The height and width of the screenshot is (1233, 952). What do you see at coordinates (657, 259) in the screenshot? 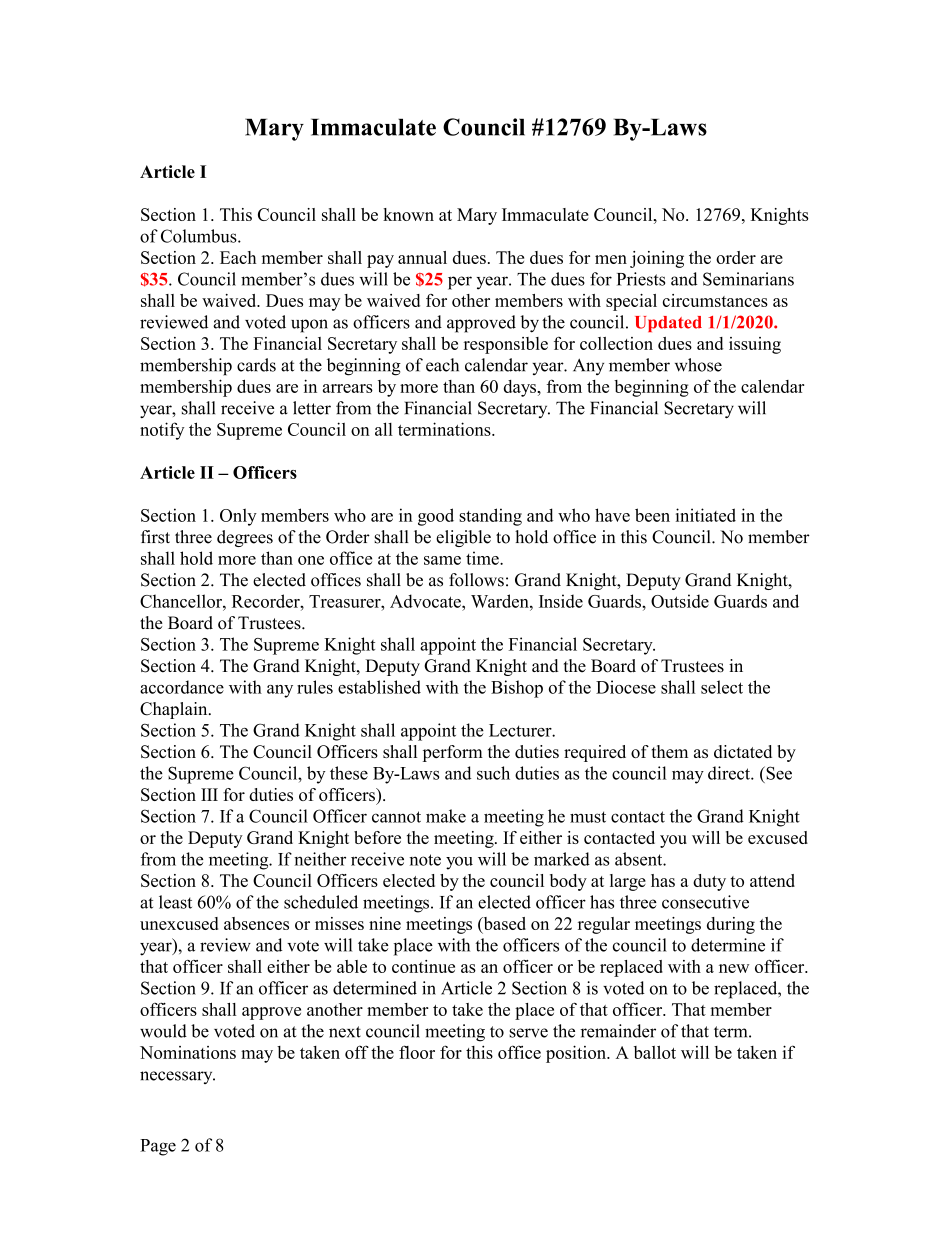
I see `joining` at bounding box center [657, 259].
